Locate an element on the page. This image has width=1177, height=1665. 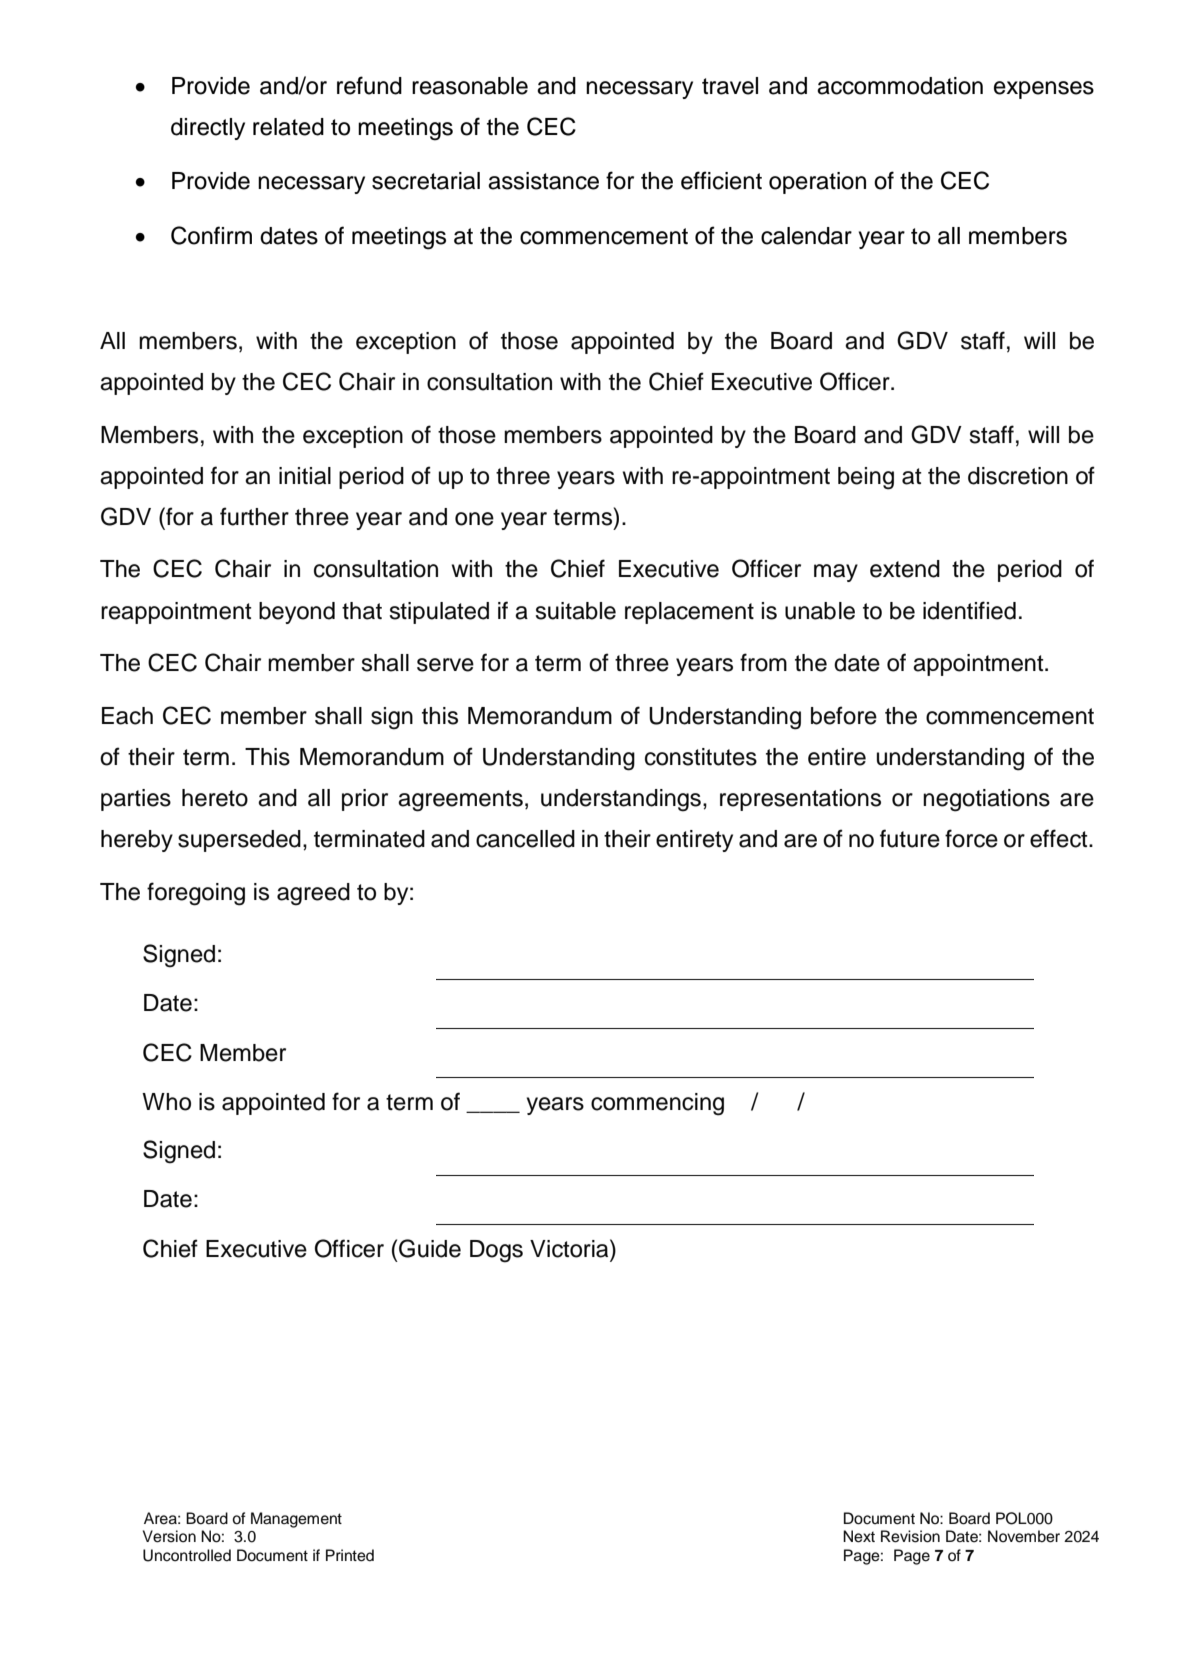
Management is located at coordinates (296, 1520).
